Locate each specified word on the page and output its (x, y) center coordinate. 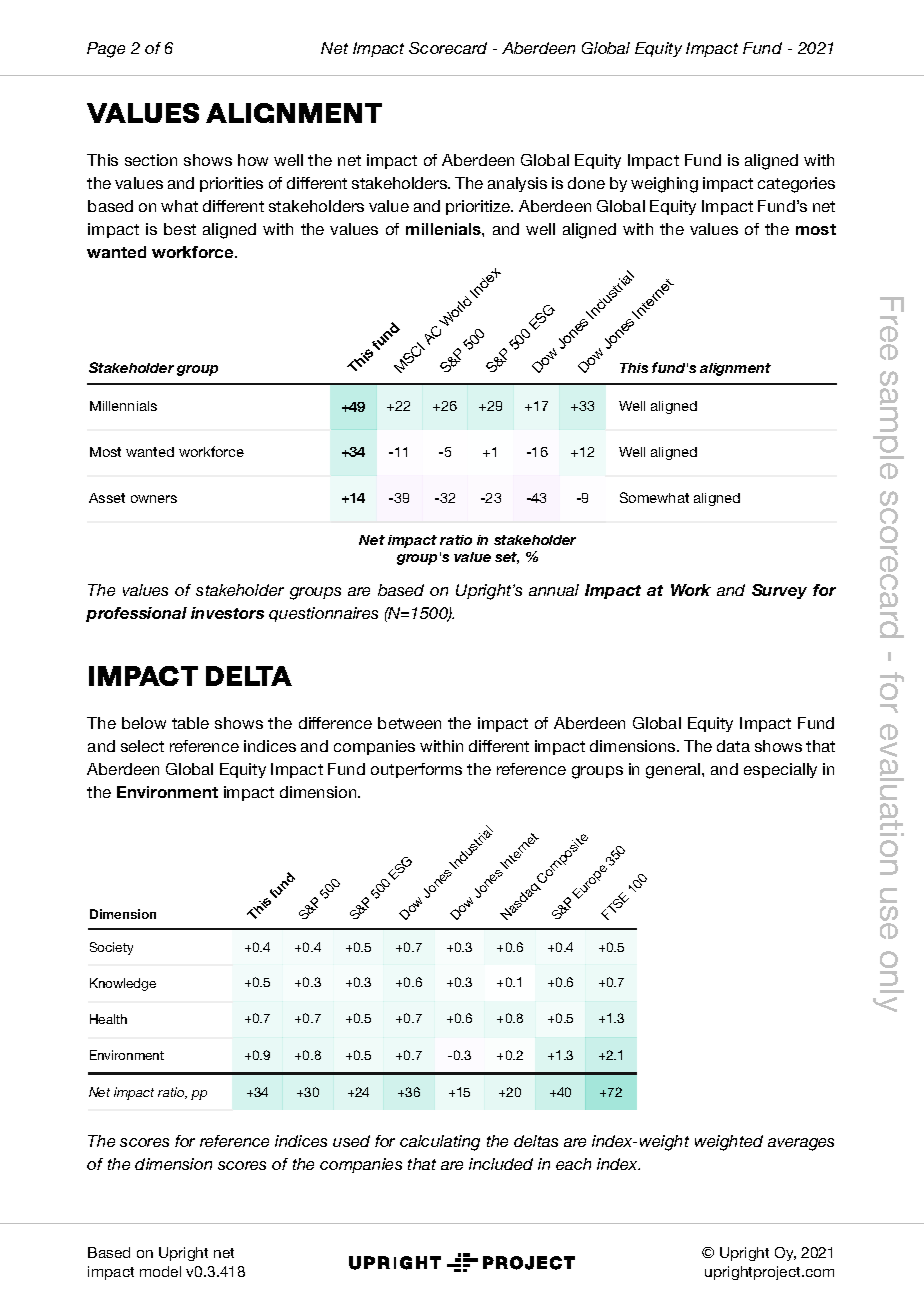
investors (227, 613)
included (501, 1164)
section (151, 160)
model (160, 1271)
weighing (664, 185)
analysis (517, 184)
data (733, 746)
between (409, 723)
